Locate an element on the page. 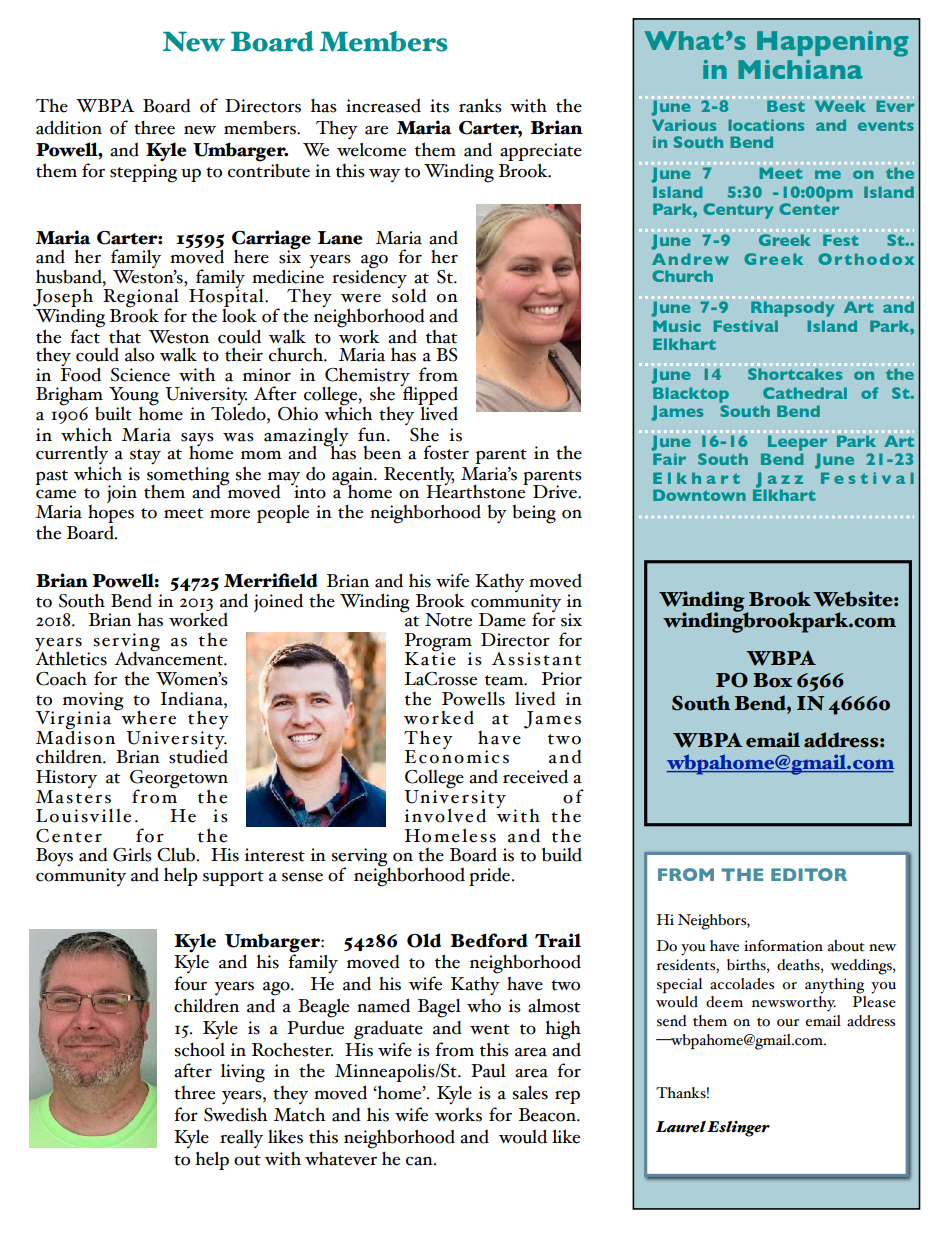 The image size is (952, 1233). Laurel is located at coordinates (681, 1127).
